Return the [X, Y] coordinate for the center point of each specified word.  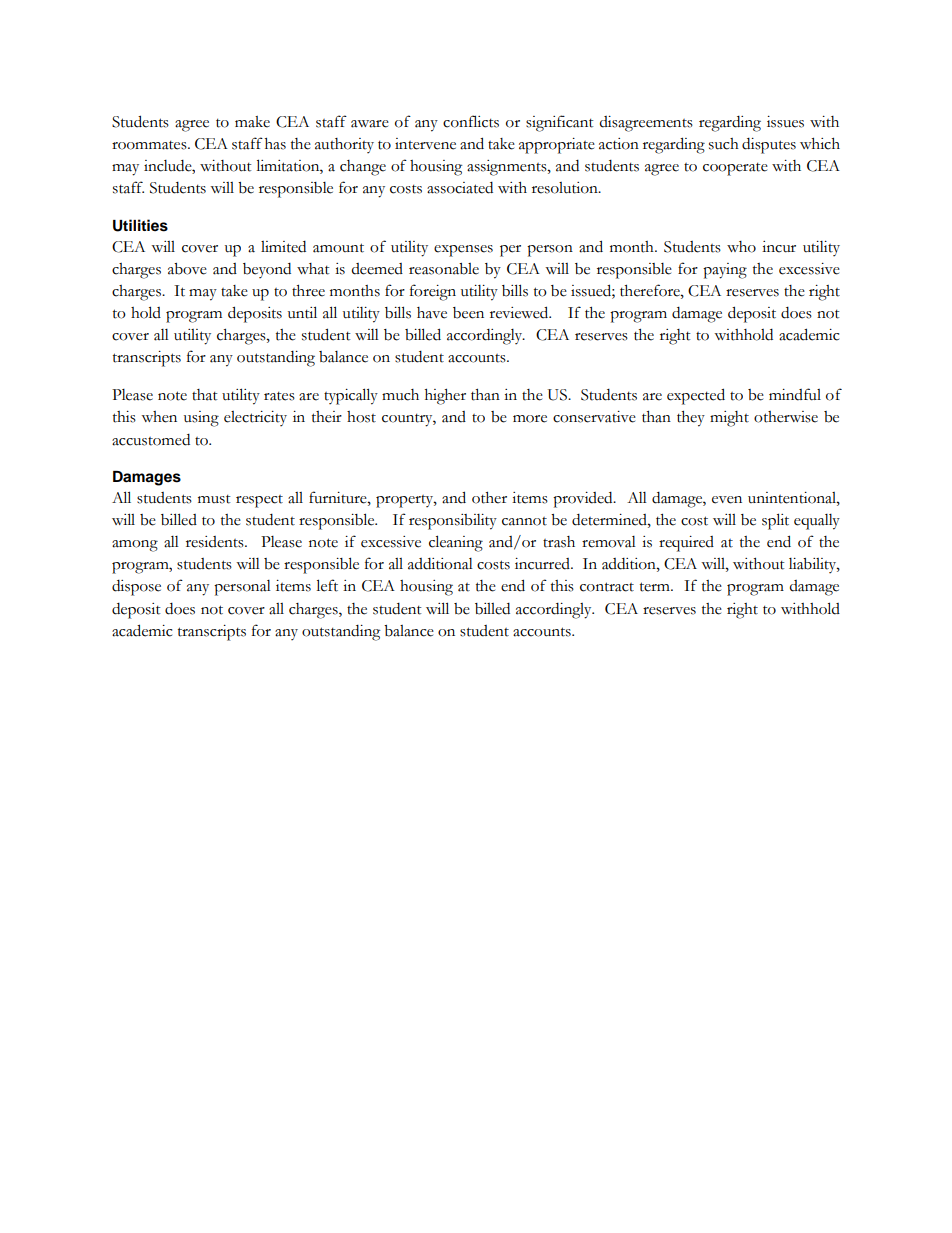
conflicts [471, 121]
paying [725, 271]
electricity [255, 418]
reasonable [444, 269]
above [187, 269]
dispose [136, 588]
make [252, 122]
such [724, 144]
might [729, 419]
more [530, 419]
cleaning [456, 543]
